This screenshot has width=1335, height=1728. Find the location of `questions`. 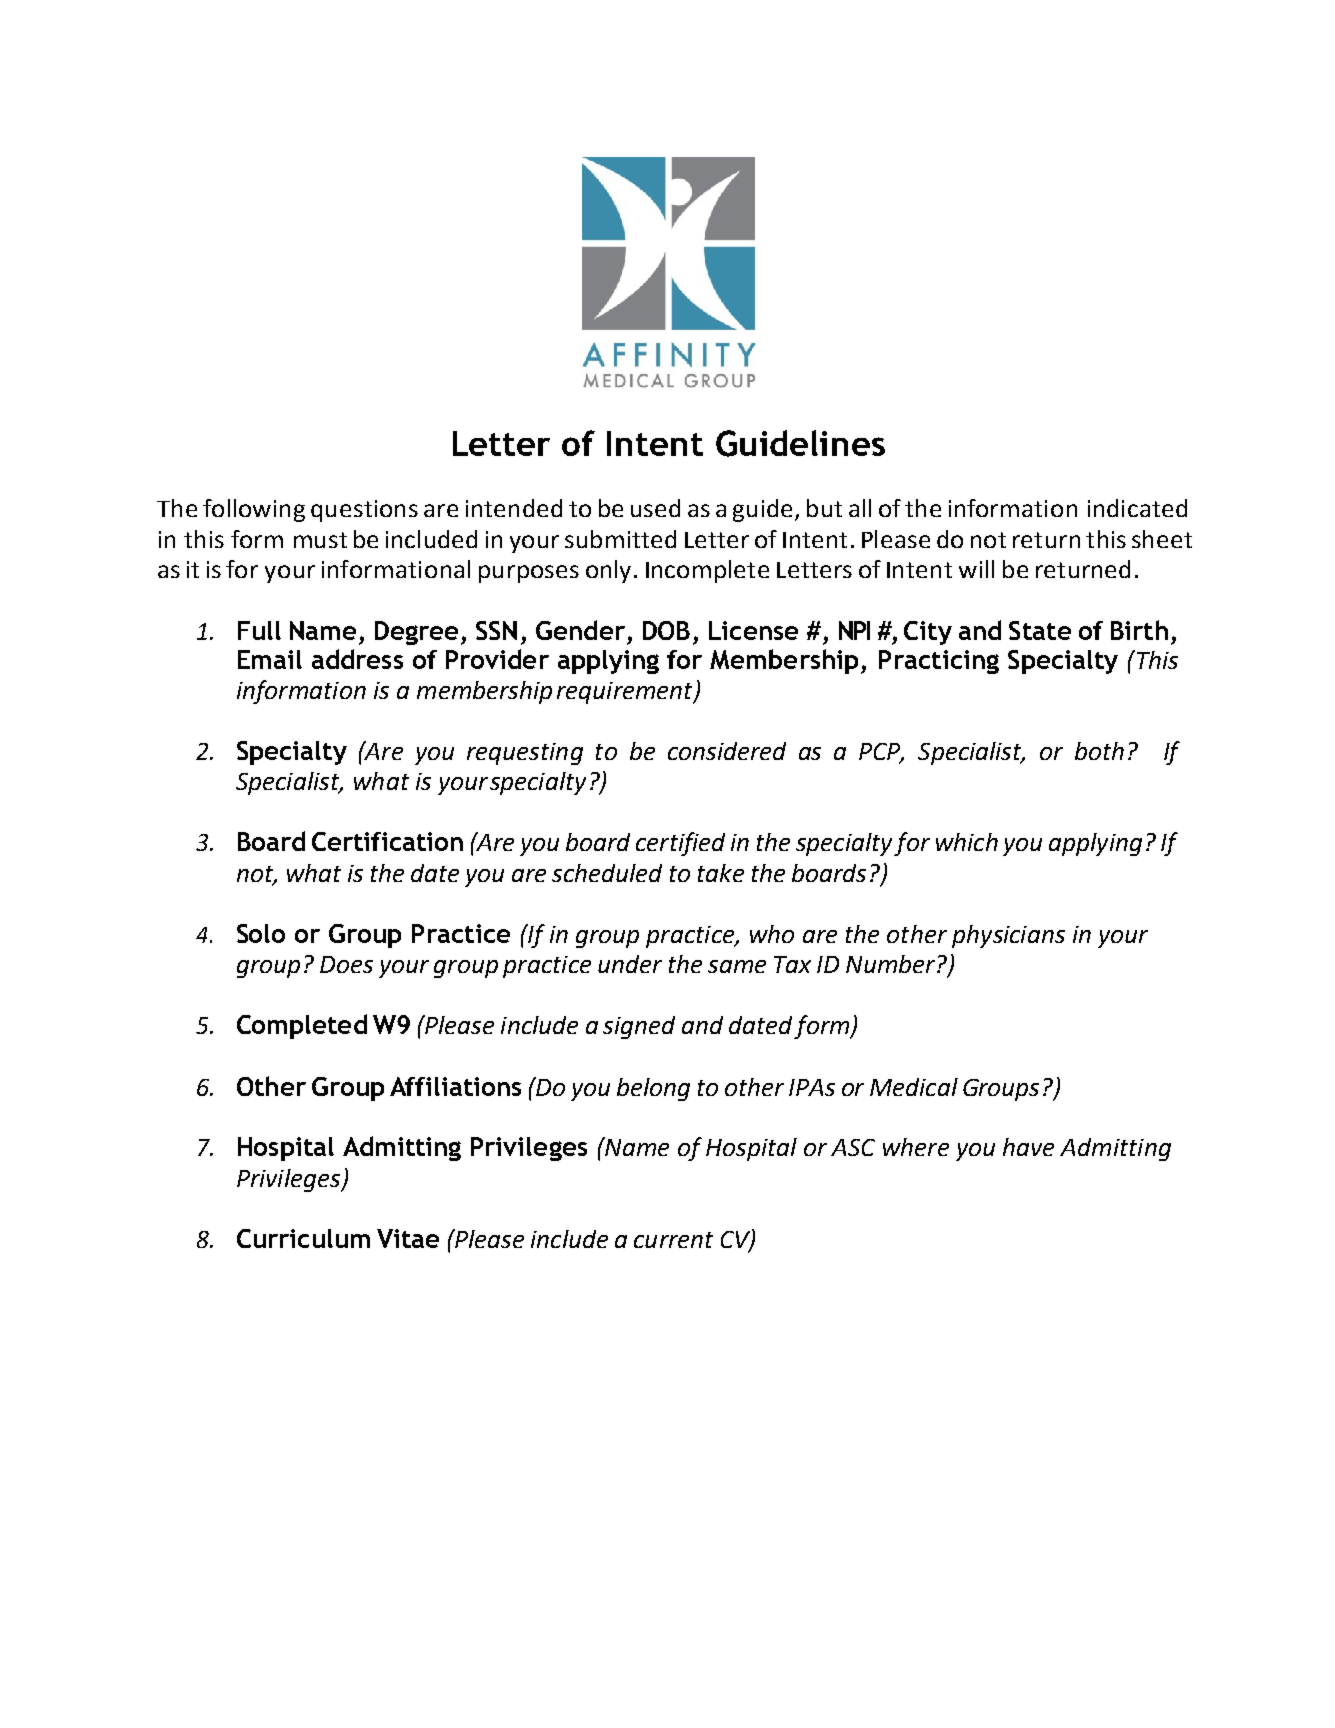

questions is located at coordinates (364, 511).
